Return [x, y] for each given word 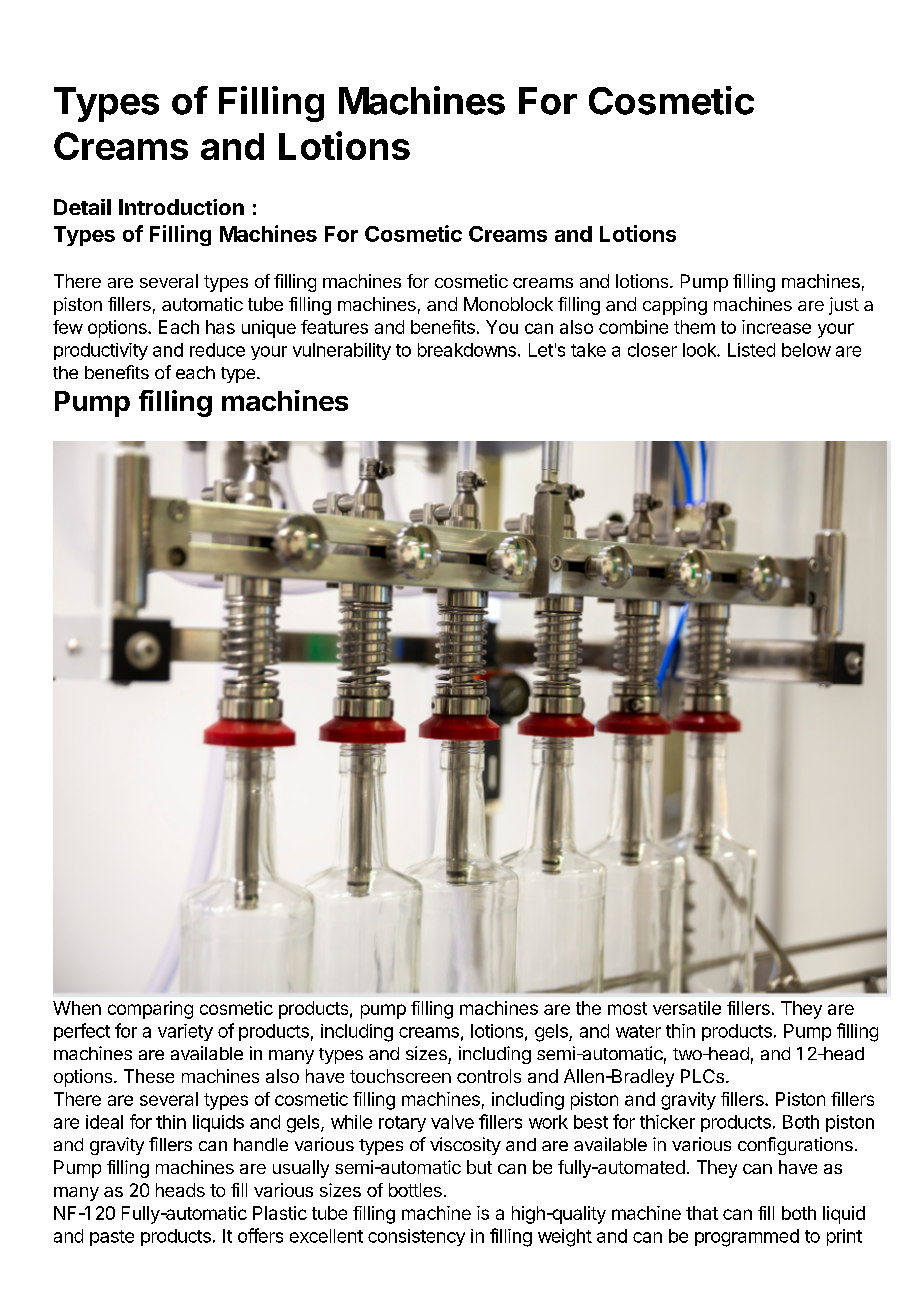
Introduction [181, 207]
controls [489, 1076]
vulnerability [342, 351]
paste [112, 1238]
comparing [150, 1010]
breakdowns [467, 350]
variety [185, 1032]
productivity [101, 351]
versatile [687, 1008]
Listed [751, 350]
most [627, 1008]
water [638, 1031]
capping [675, 306]
